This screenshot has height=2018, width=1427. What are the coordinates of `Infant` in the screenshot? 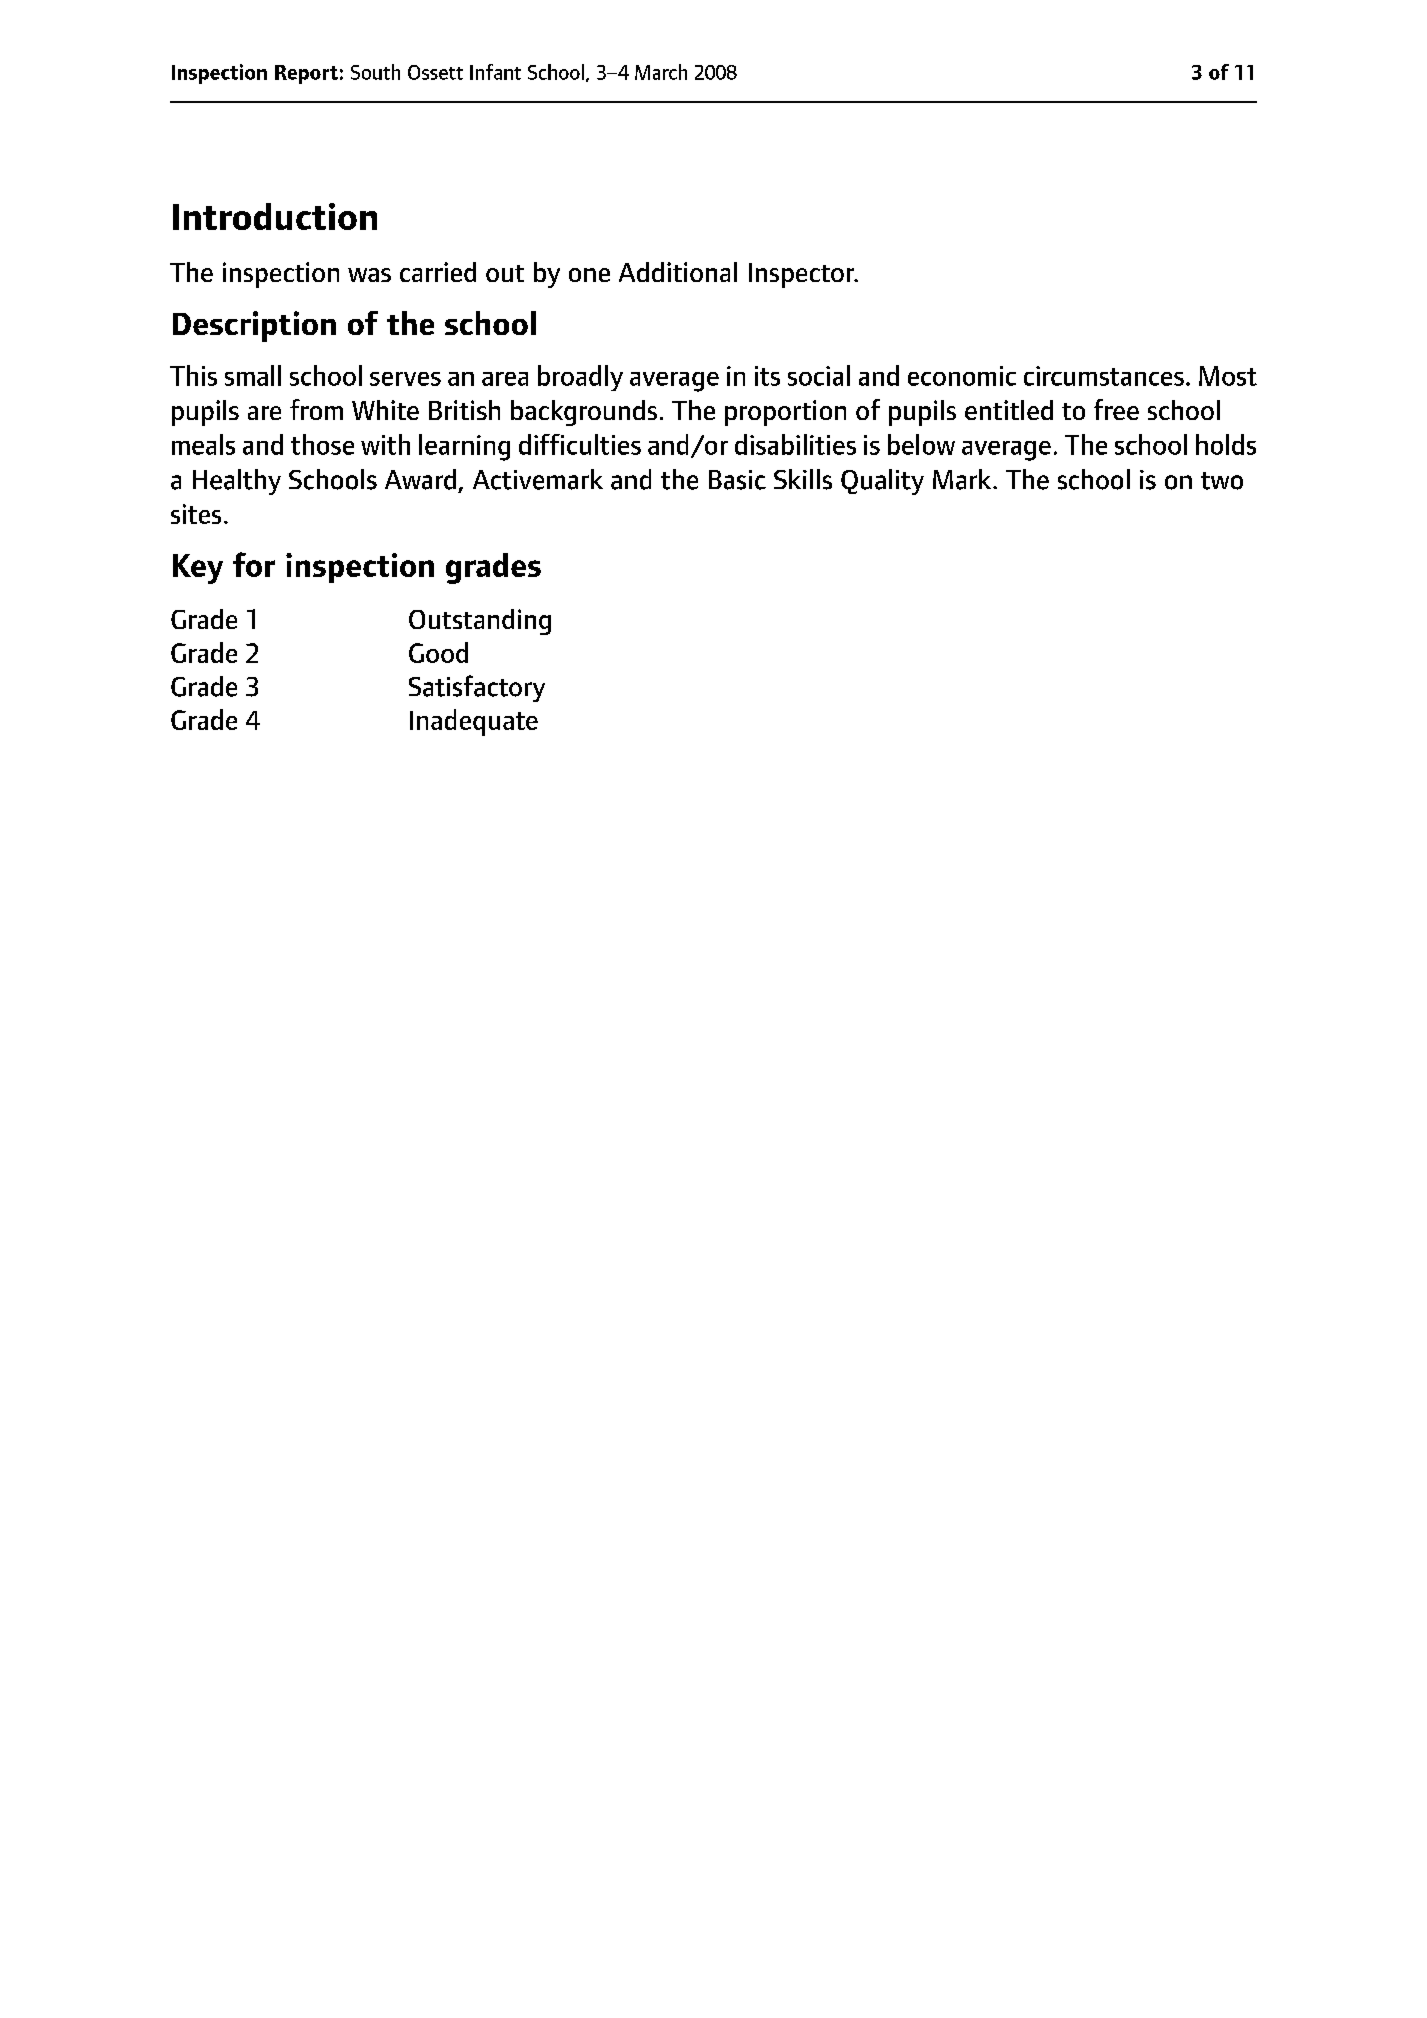 It's located at (495, 72).
